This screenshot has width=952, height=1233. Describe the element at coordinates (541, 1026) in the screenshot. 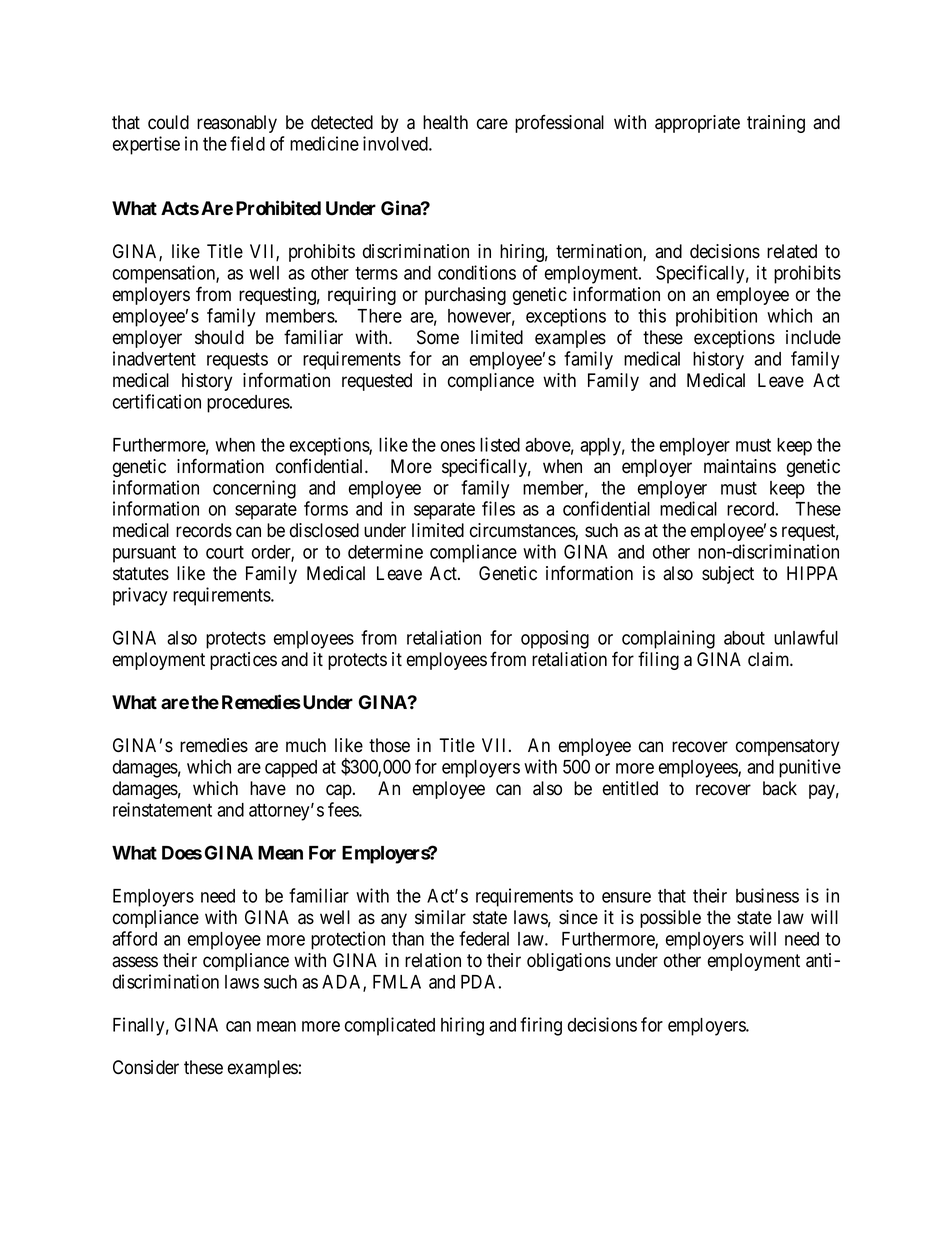

I see `firing` at that location.
